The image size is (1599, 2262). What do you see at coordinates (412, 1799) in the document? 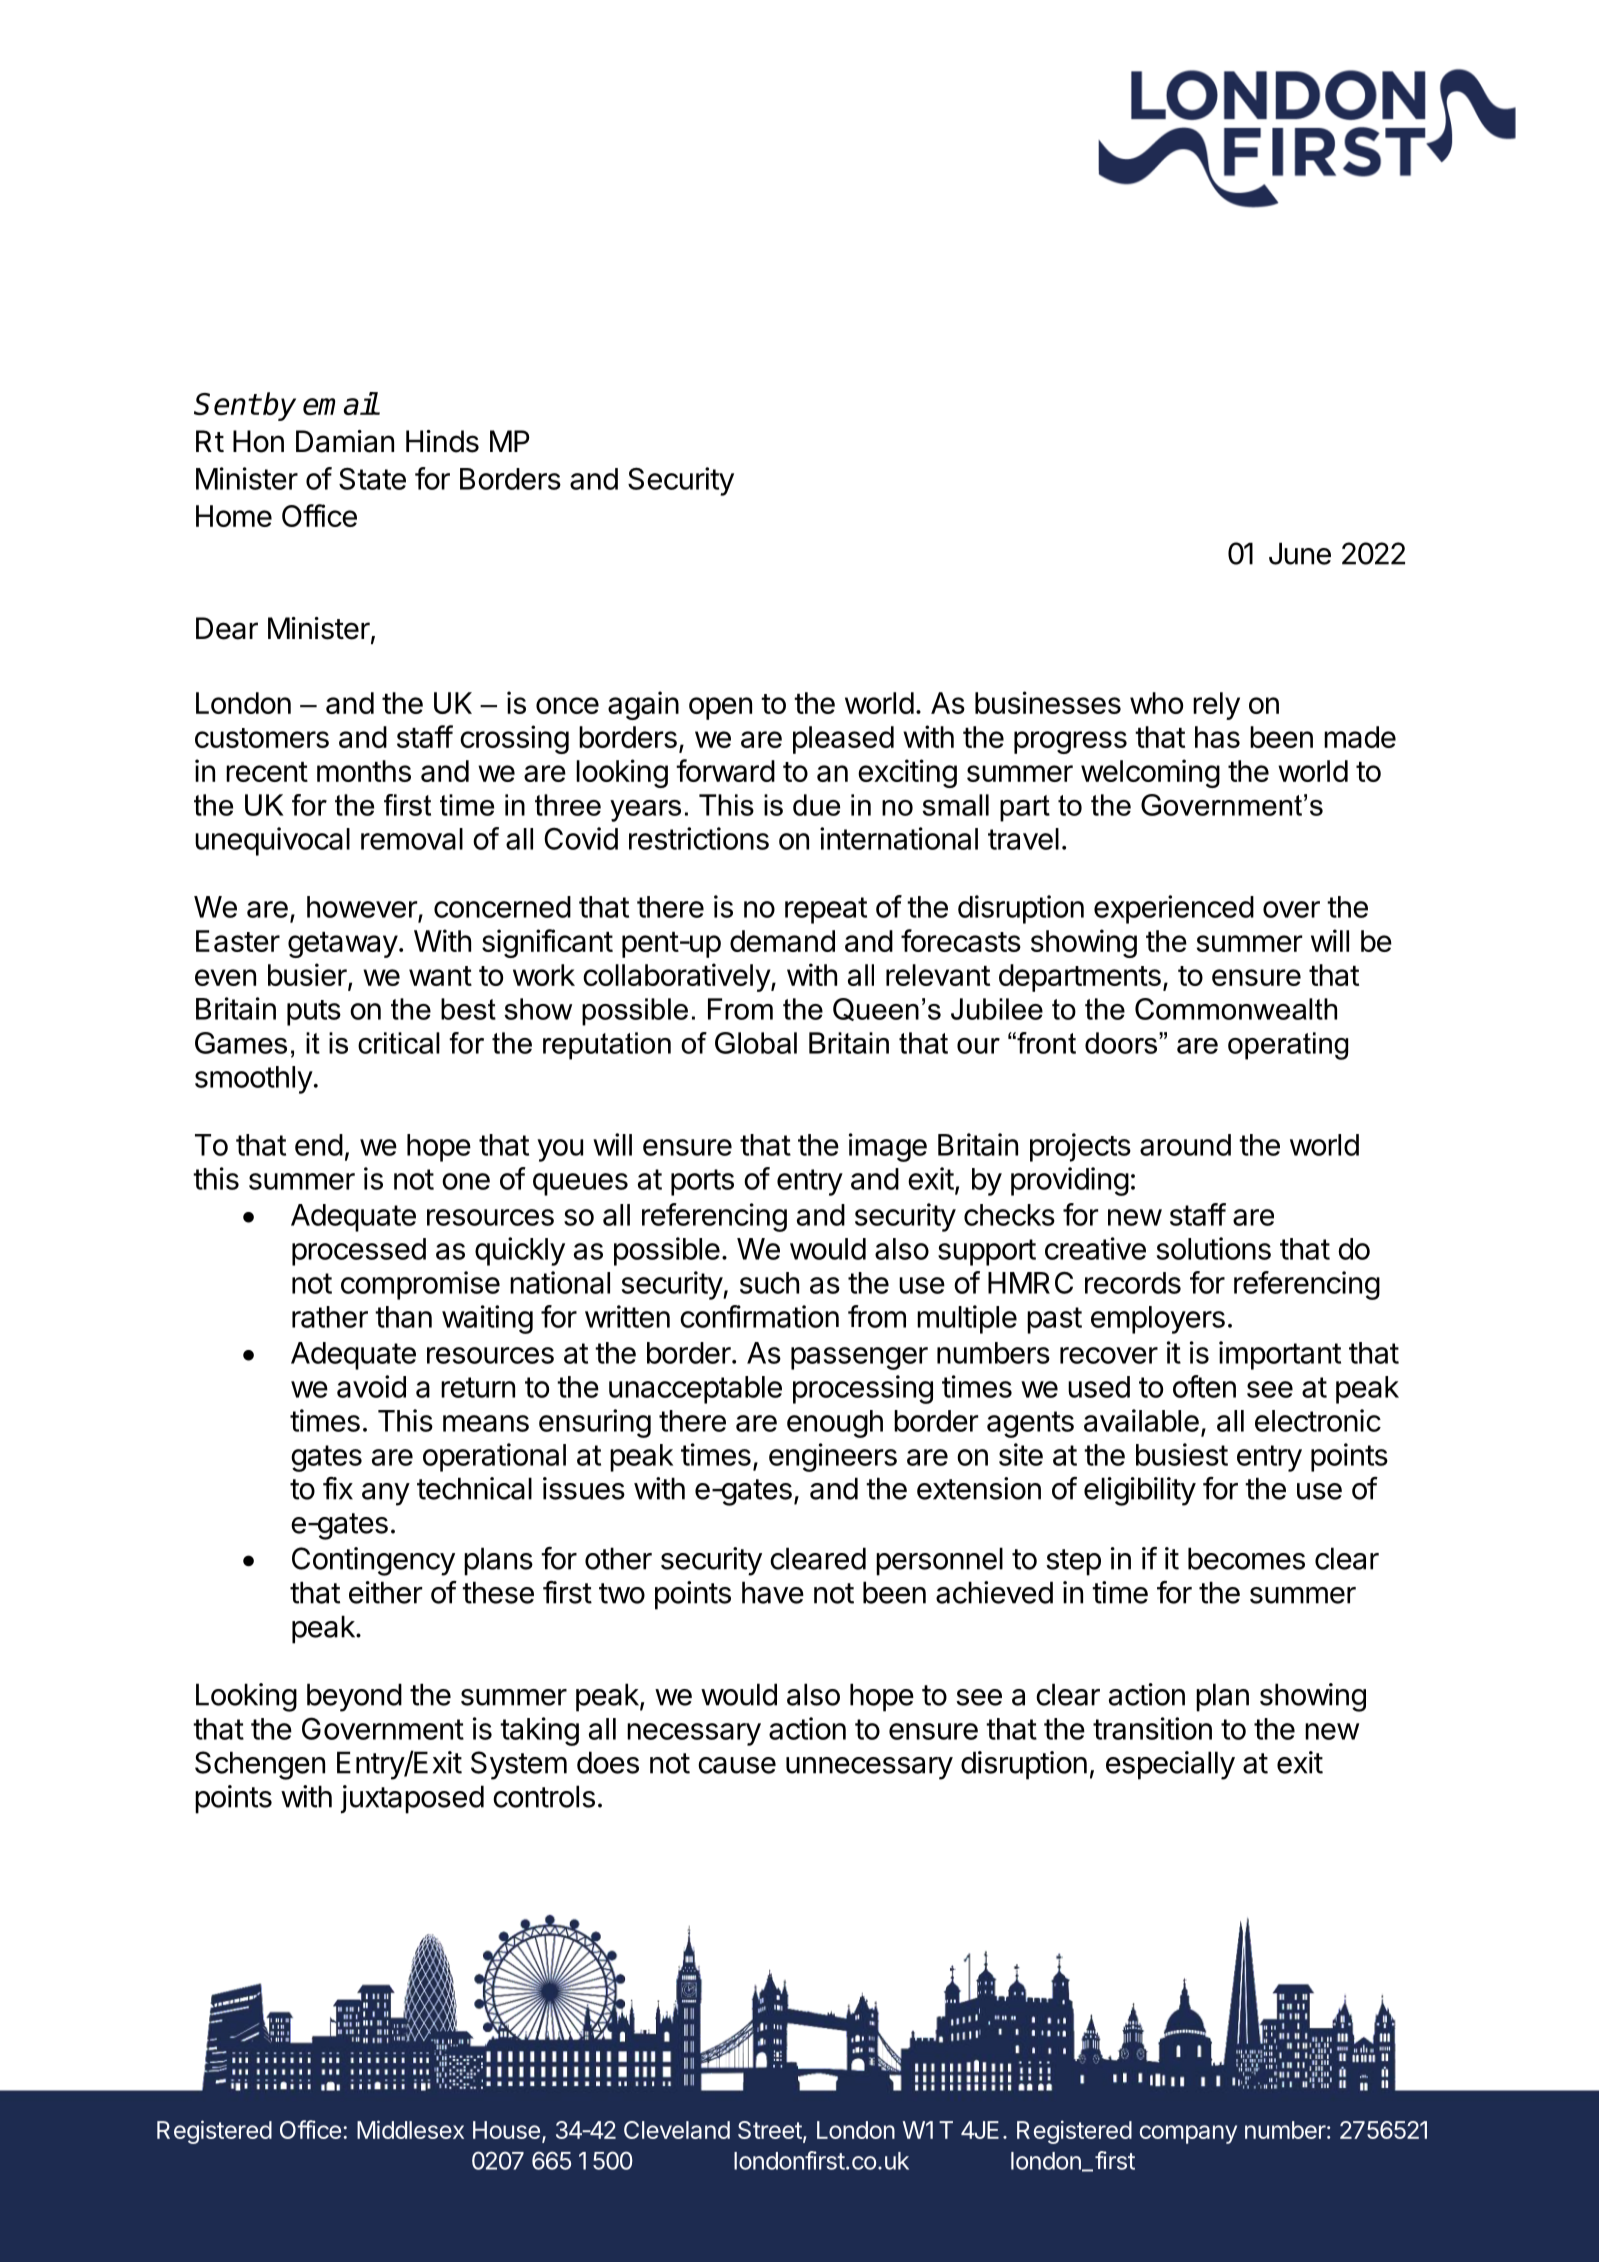
I see `juxtaposed` at bounding box center [412, 1799].
